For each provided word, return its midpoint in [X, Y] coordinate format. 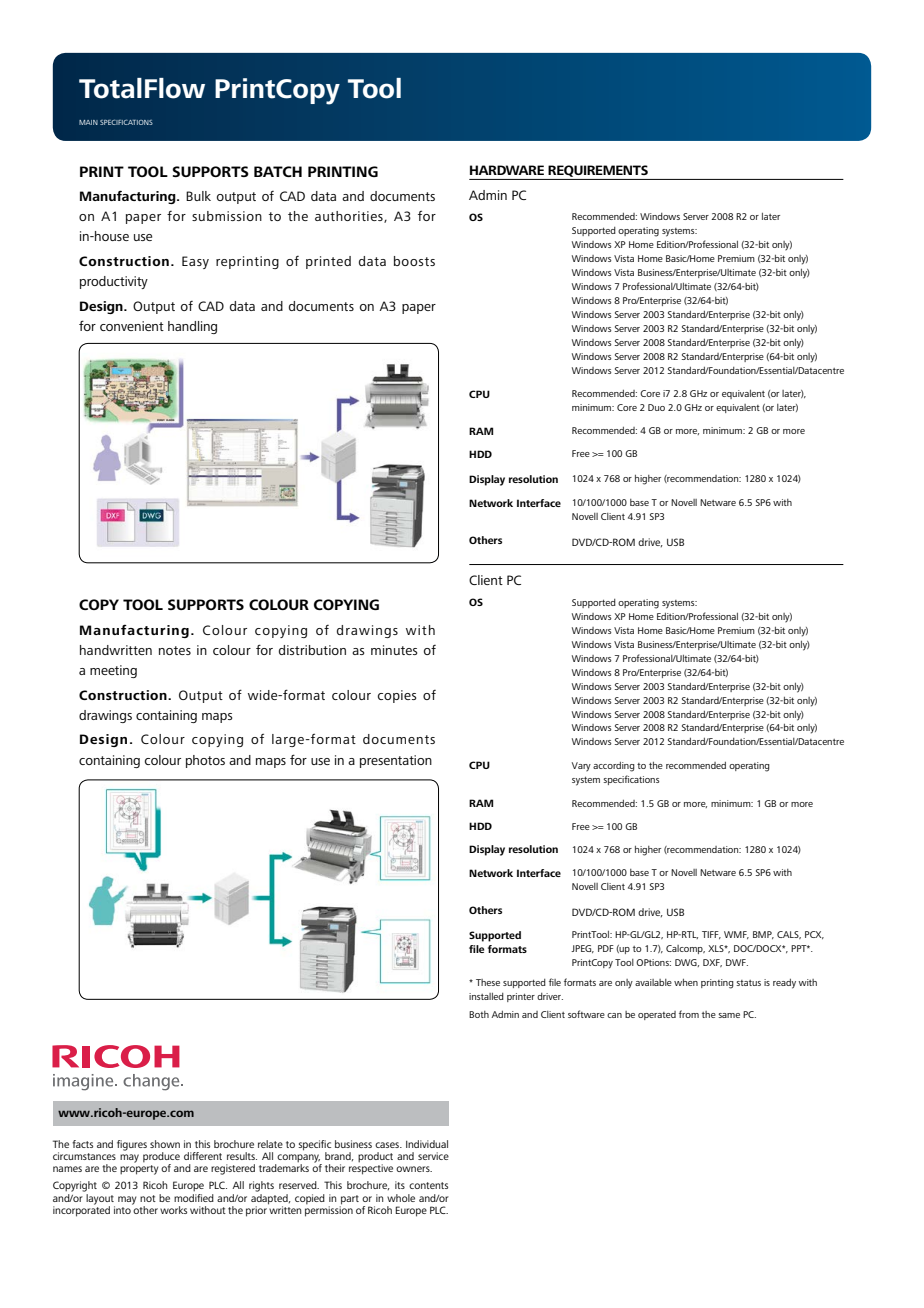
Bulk [198, 196]
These [488, 982]
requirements [598, 171]
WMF [736, 935]
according [614, 767]
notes [175, 650]
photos [205, 761]
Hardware [507, 170]
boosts [414, 261]
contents [428, 1185]
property [139, 1170]
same [729, 1015]
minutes [394, 650]
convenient [132, 326]
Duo [656, 407]
